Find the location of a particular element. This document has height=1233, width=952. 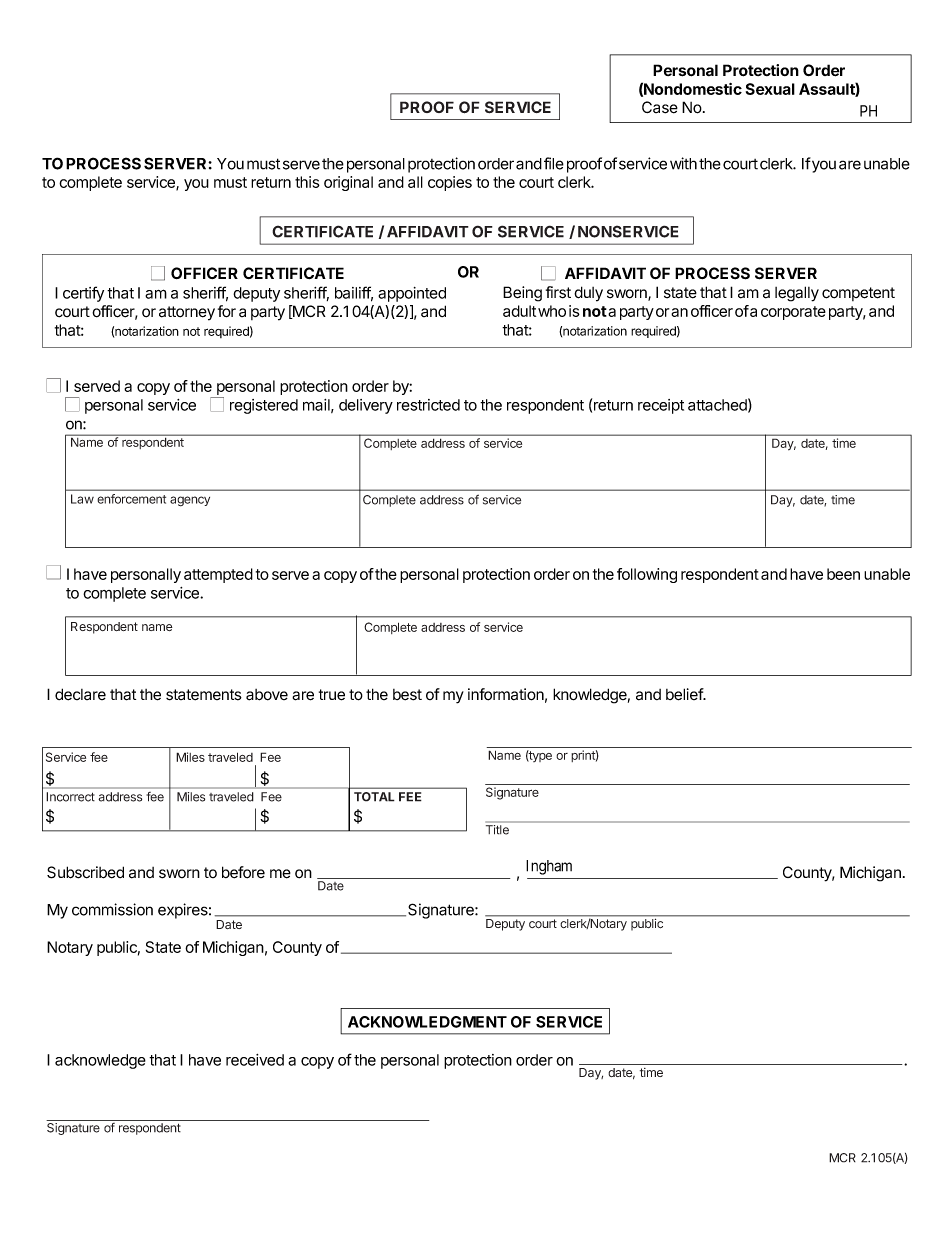

belief is located at coordinates (685, 694).
